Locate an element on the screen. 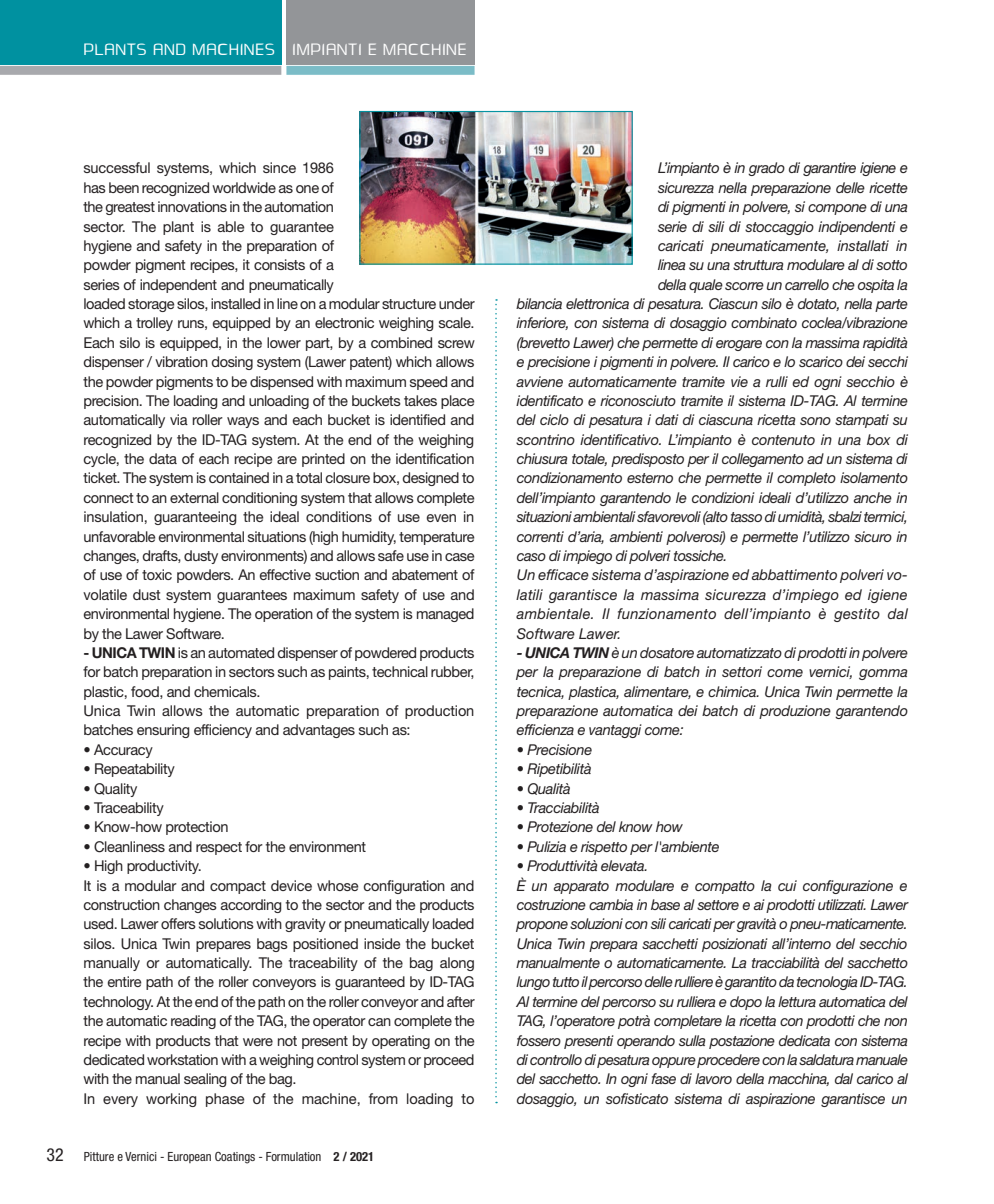  configuration is located at coordinates (404, 887).
